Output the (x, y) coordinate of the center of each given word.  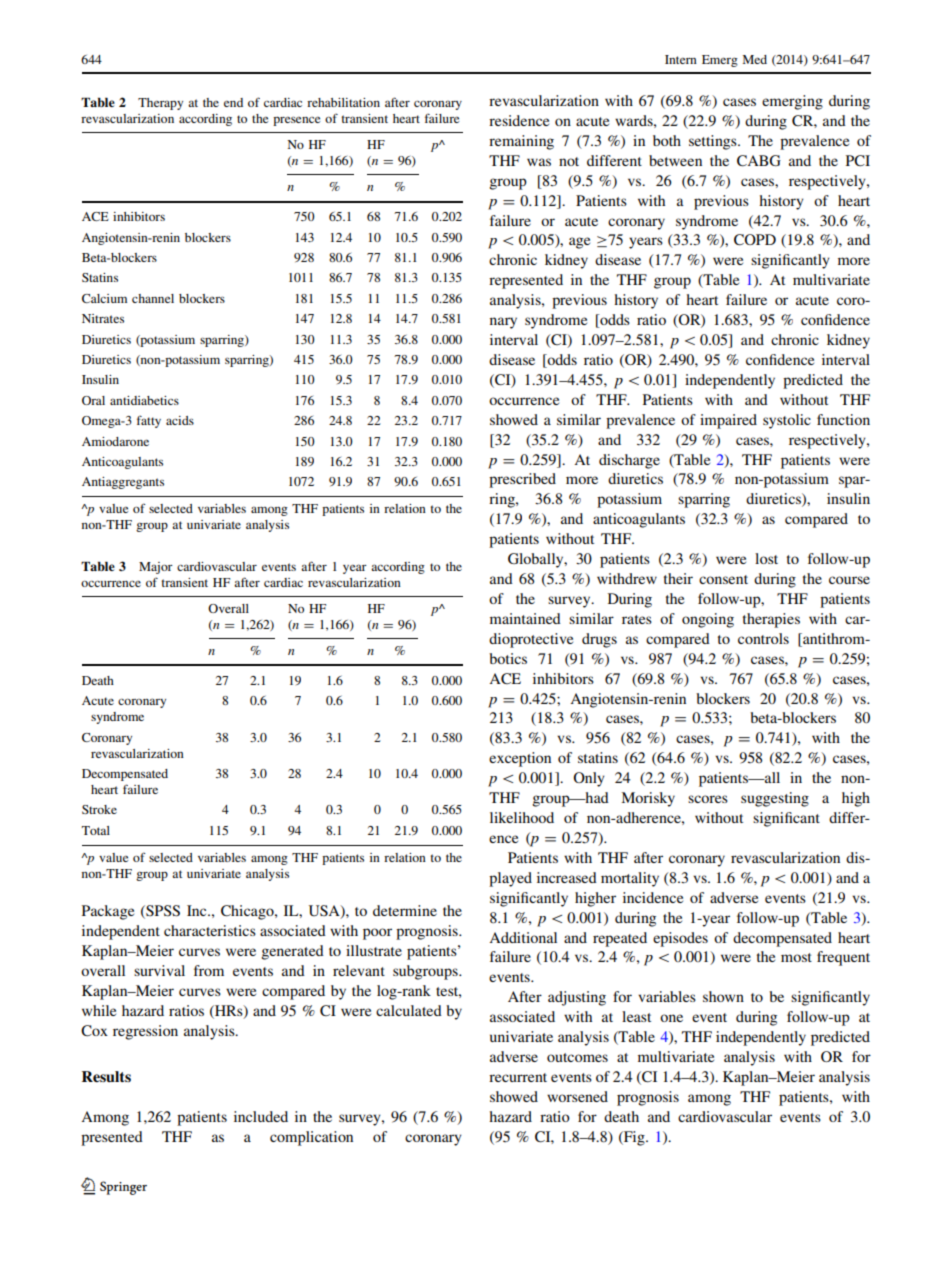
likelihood (522, 817)
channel (153, 298)
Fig (634, 1138)
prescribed (522, 480)
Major (156, 568)
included (261, 1116)
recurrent (518, 1077)
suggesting (775, 799)
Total (96, 830)
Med (755, 59)
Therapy (160, 104)
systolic (787, 421)
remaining (521, 142)
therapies (771, 620)
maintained (525, 618)
